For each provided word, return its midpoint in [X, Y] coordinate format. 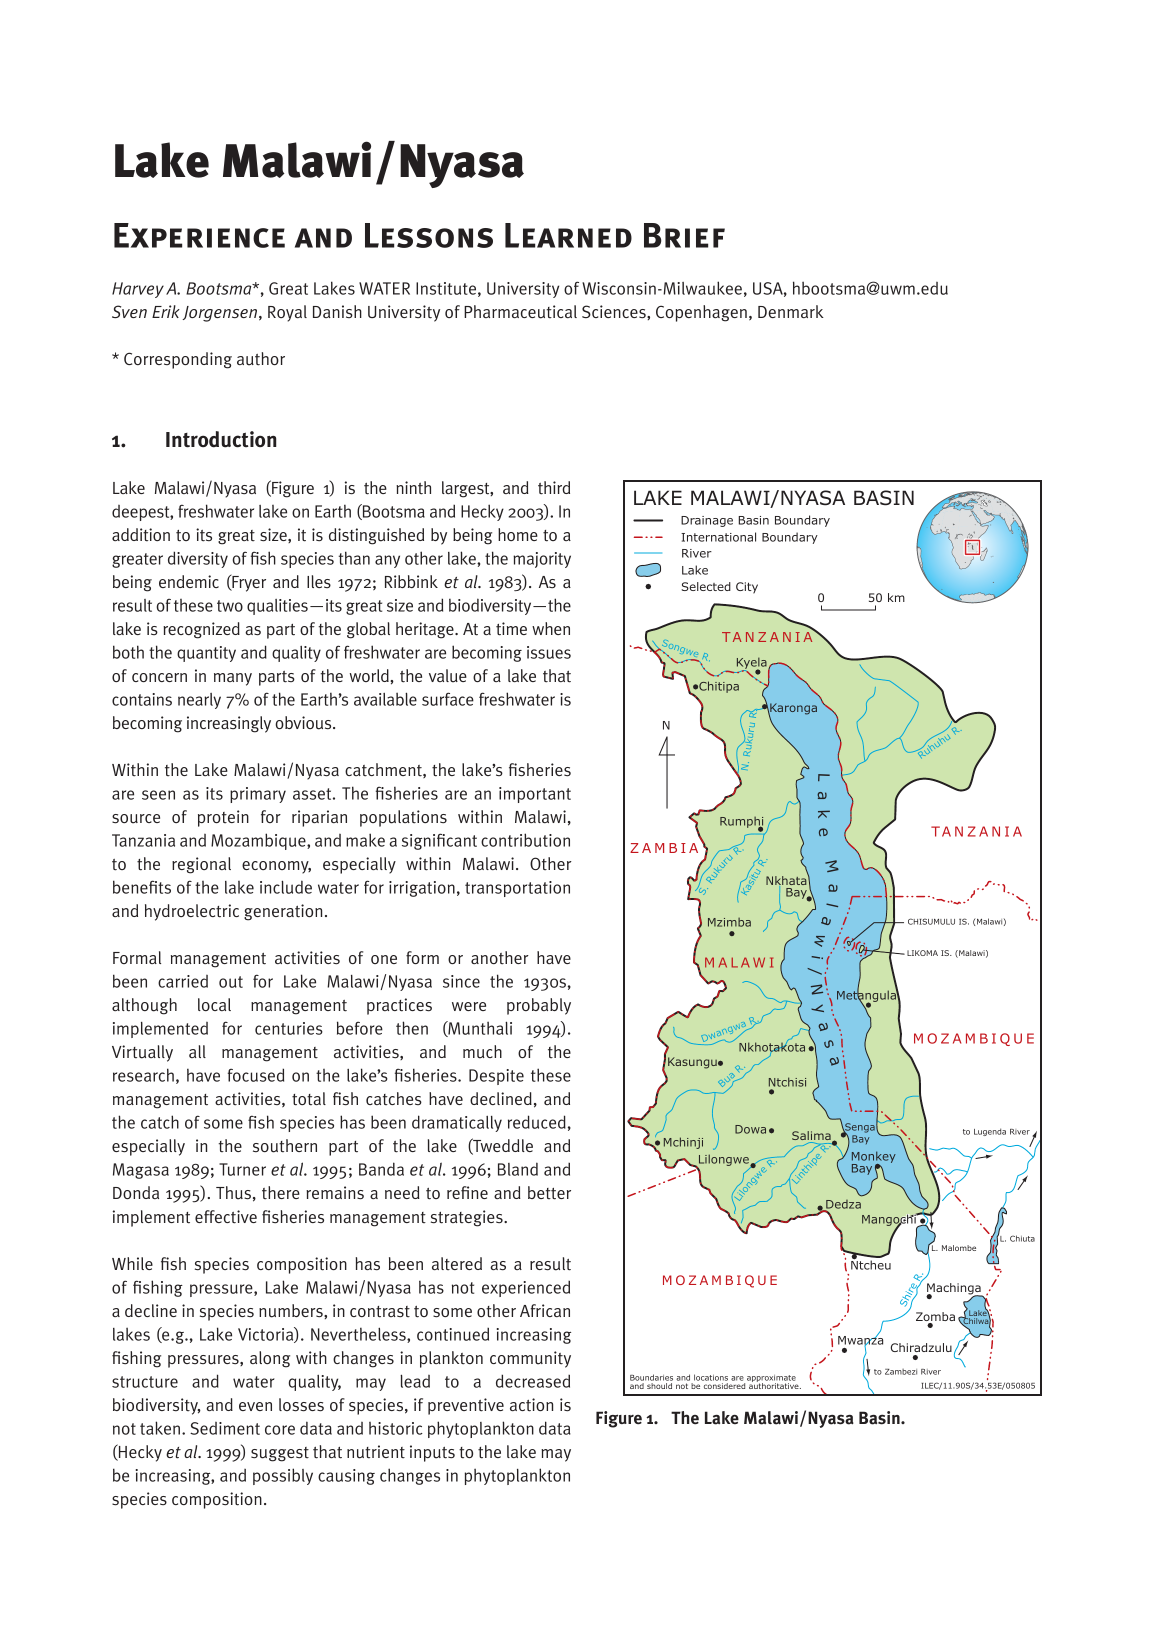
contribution [525, 840]
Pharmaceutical [520, 312]
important [535, 795]
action [531, 1405]
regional [201, 865]
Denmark [791, 311]
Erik [166, 311]
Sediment [225, 1428]
